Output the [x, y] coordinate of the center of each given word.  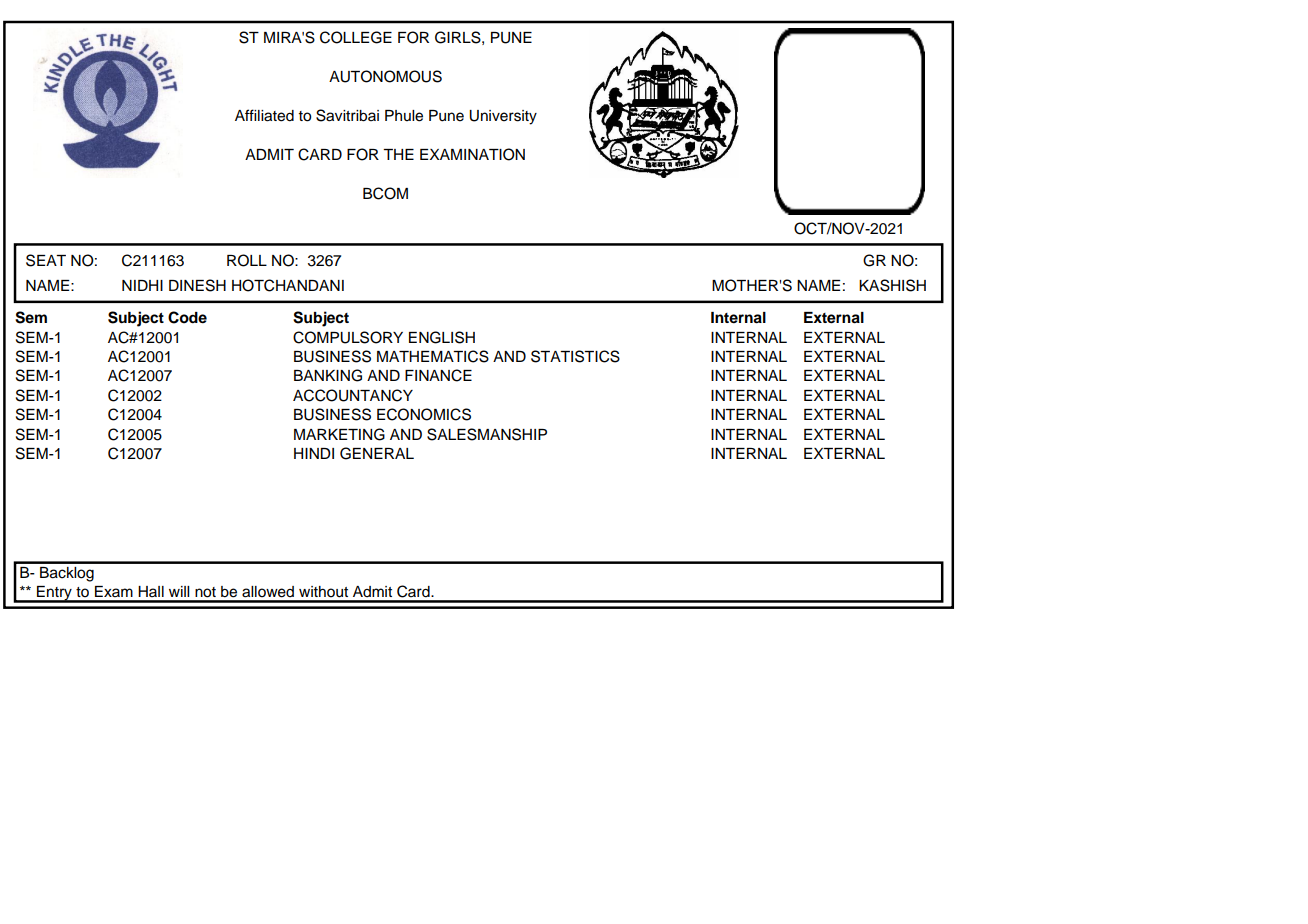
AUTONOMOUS [385, 76]
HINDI [314, 453]
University [503, 117]
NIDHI [142, 285]
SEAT [46, 260]
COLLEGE [356, 37]
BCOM [385, 193]
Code [187, 317]
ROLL [247, 260]
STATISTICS [575, 356]
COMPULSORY [348, 337]
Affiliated [264, 115]
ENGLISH [442, 337]
